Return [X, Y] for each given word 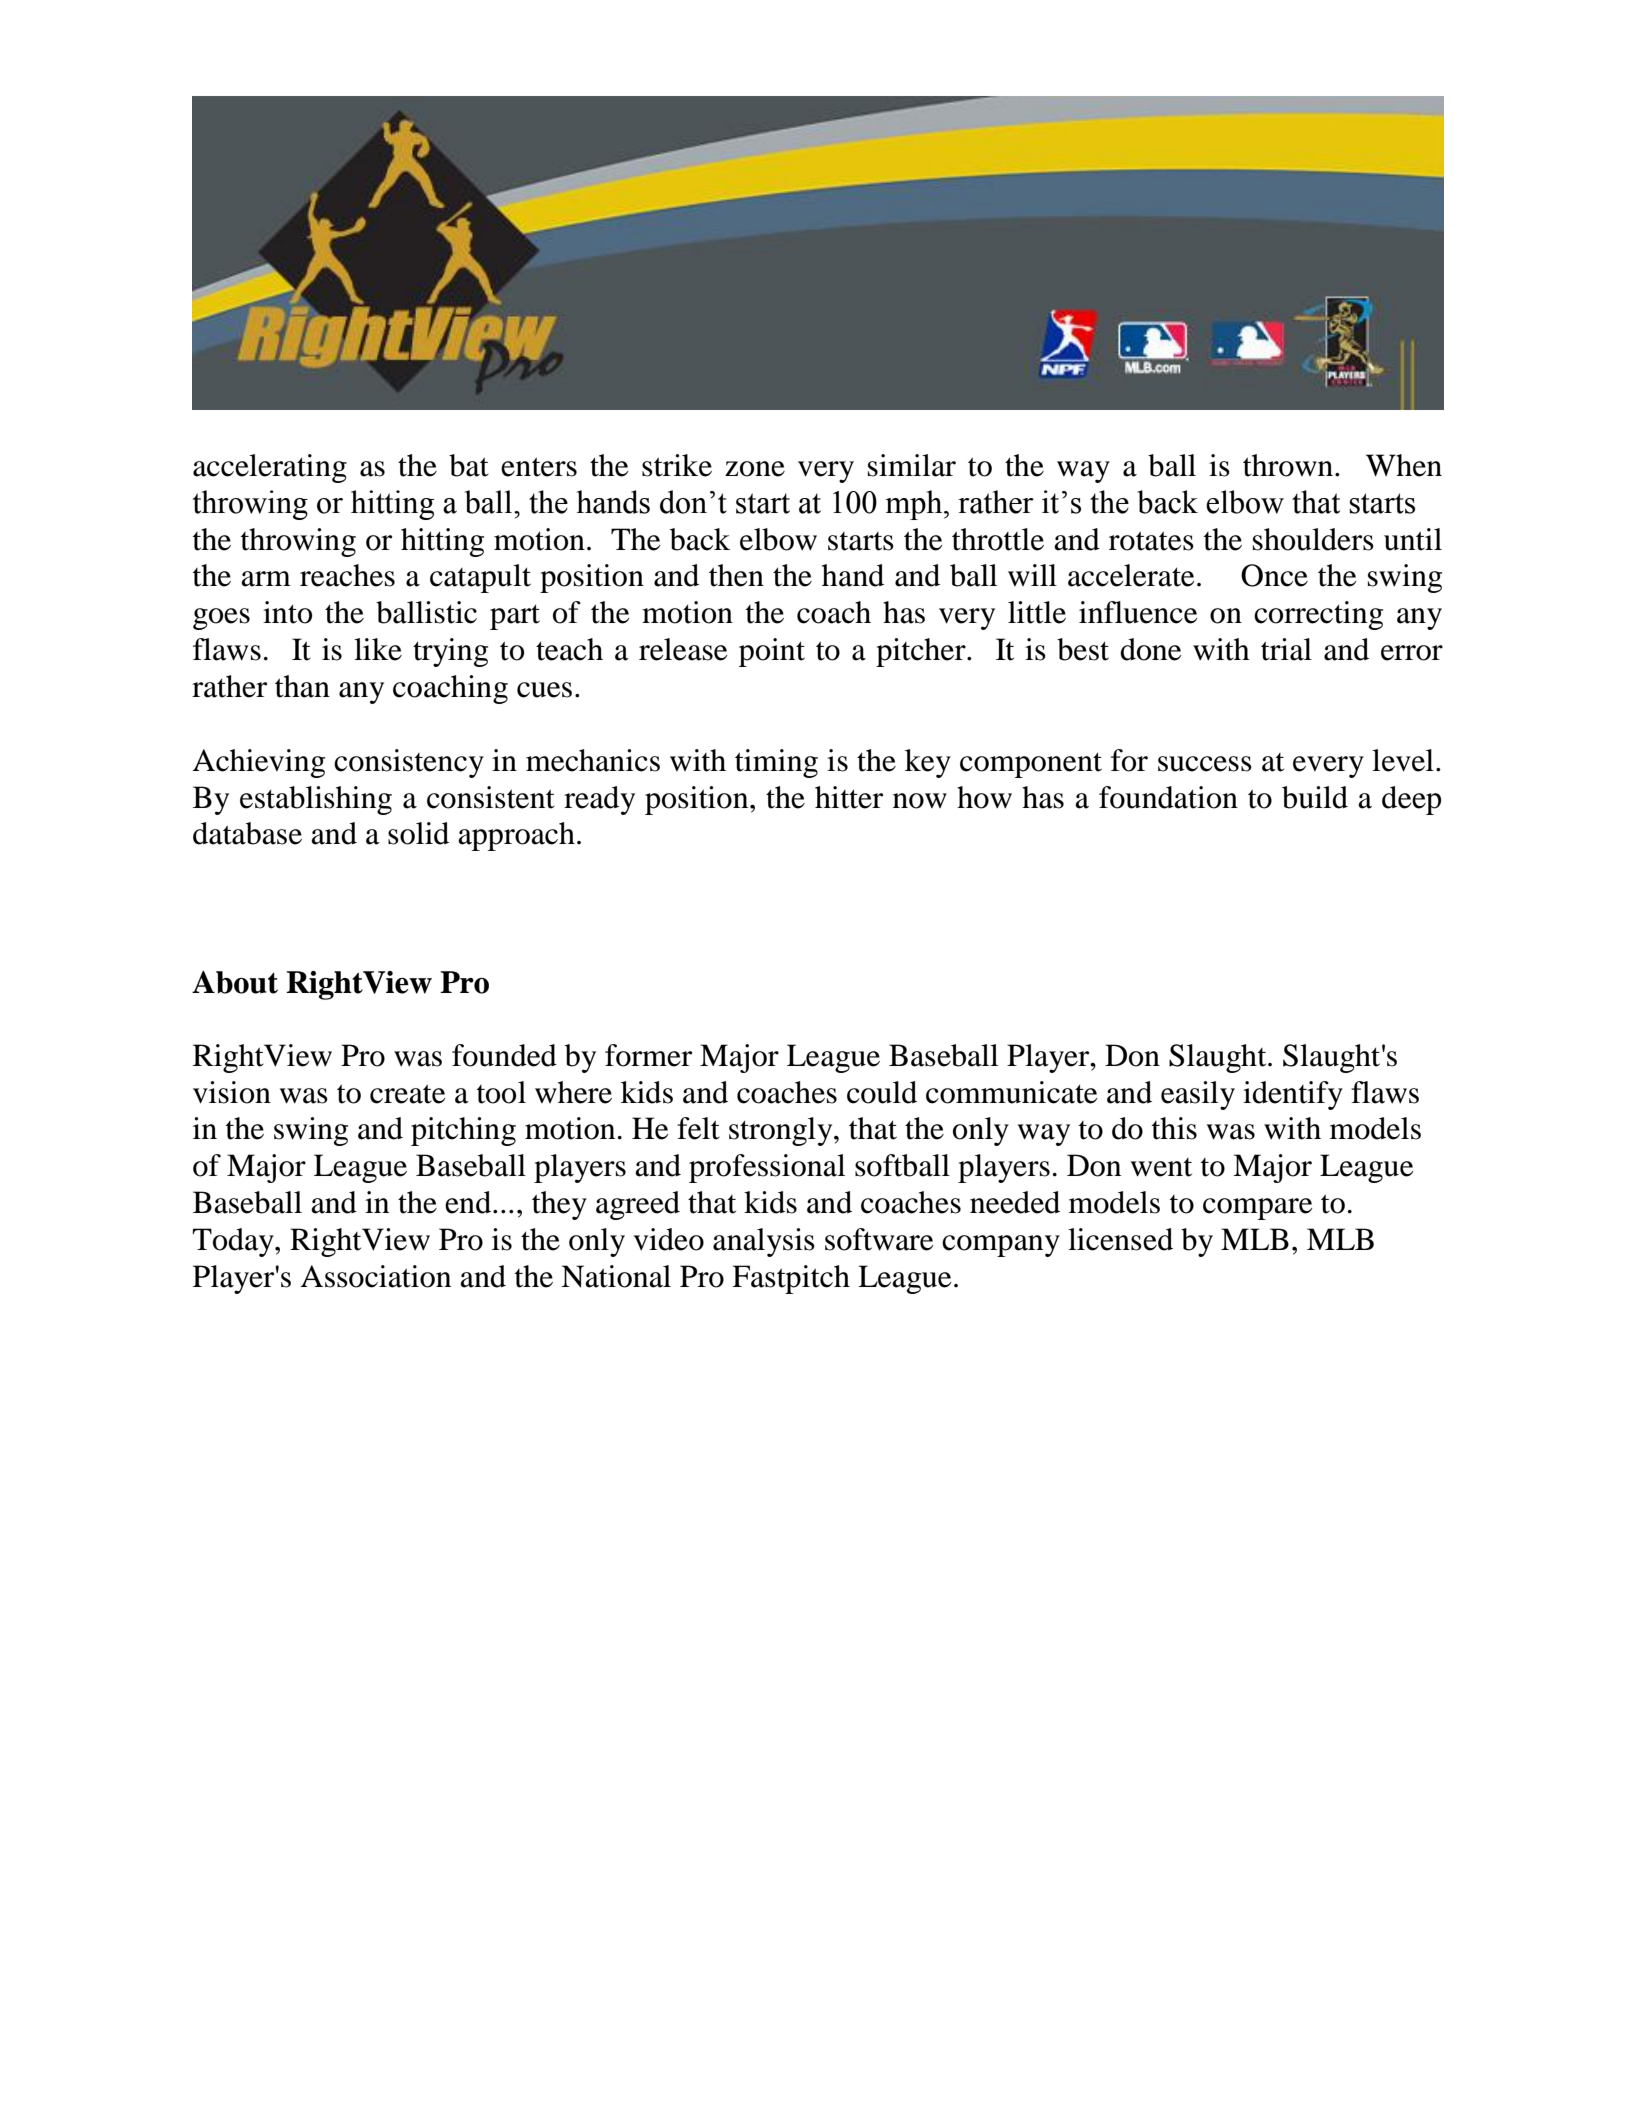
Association [376, 1276]
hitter [849, 797]
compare [1258, 1209]
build [1315, 797]
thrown [1289, 465]
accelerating [270, 468]
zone [755, 469]
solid [418, 833]
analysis [764, 1242]
